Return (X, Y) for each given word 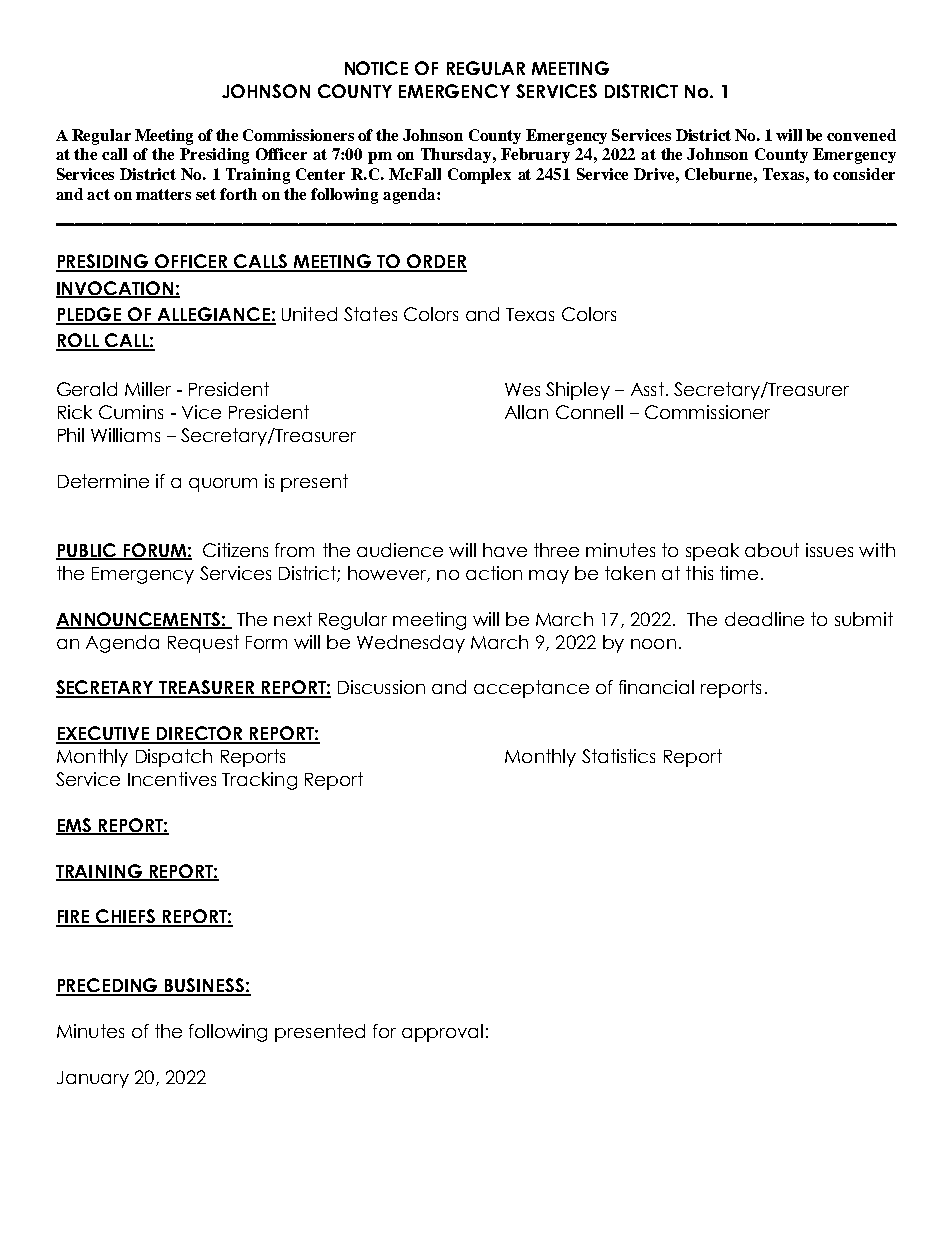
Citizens (235, 550)
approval (442, 1033)
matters (163, 194)
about (772, 550)
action (494, 573)
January (93, 1079)
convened (861, 135)
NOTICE (376, 68)
